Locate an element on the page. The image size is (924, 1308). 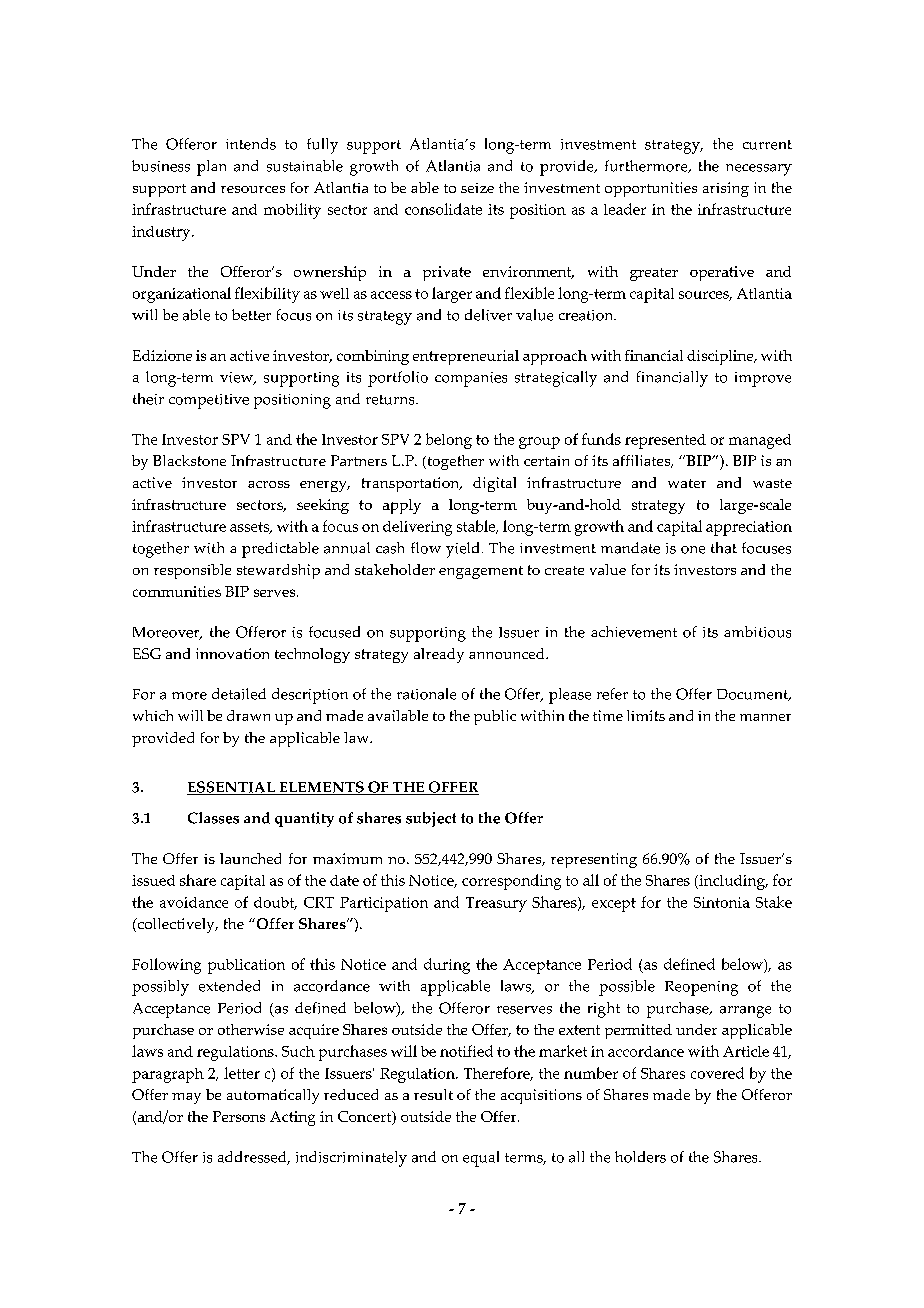
avoidance is located at coordinates (194, 902).
